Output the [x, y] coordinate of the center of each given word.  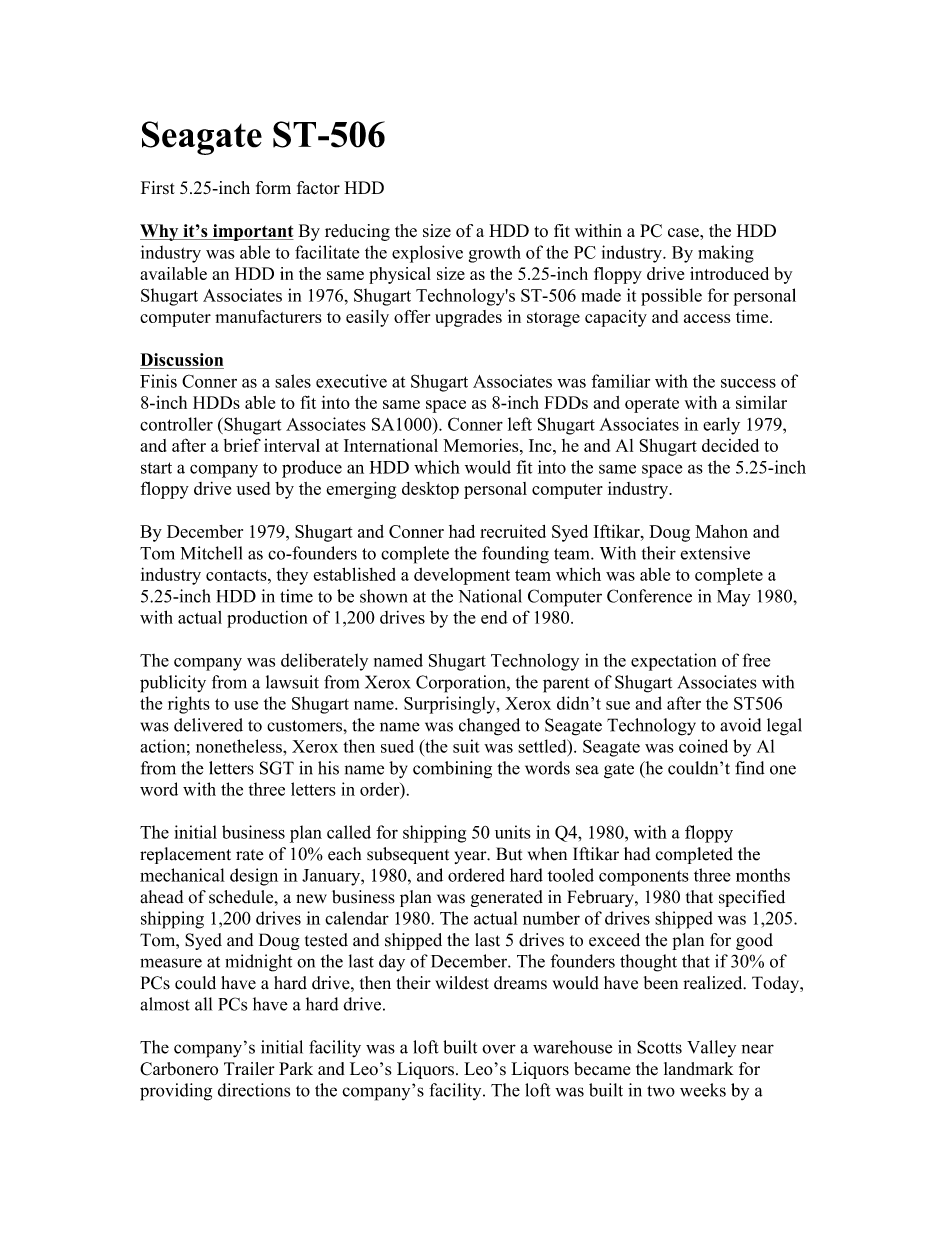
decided [730, 445]
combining [452, 770]
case [684, 232]
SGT [277, 768]
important [252, 232]
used [253, 488]
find [750, 768]
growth [495, 254]
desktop [430, 490]
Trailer [249, 1068]
